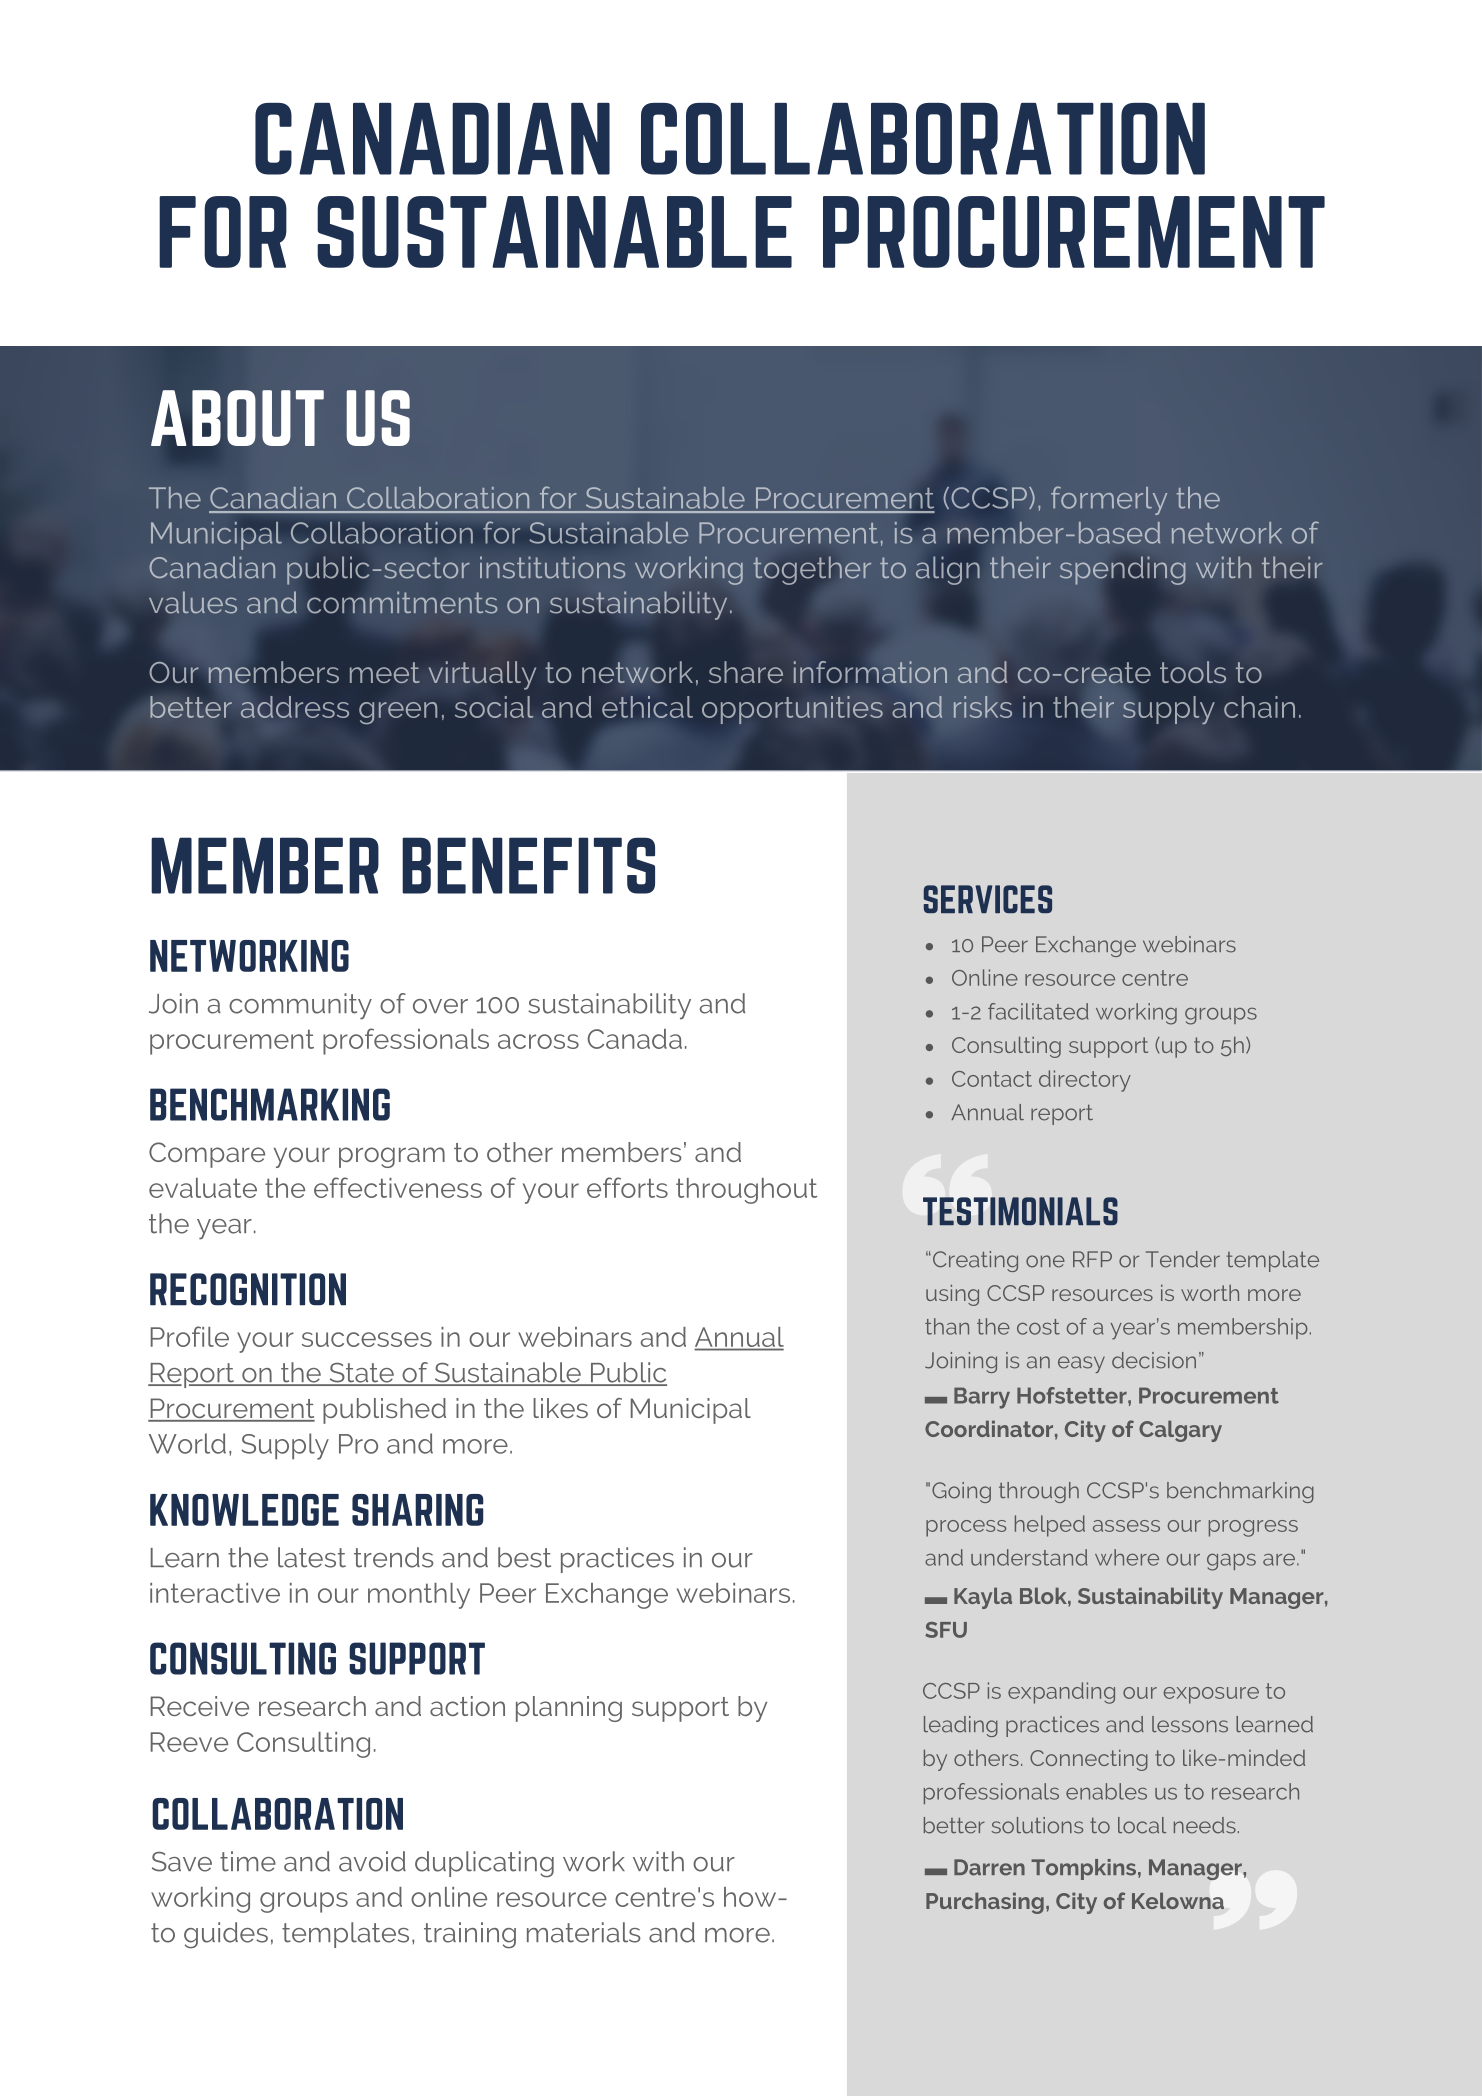  What do you see at coordinates (372, 1861) in the document?
I see `avoid` at bounding box center [372, 1861].
